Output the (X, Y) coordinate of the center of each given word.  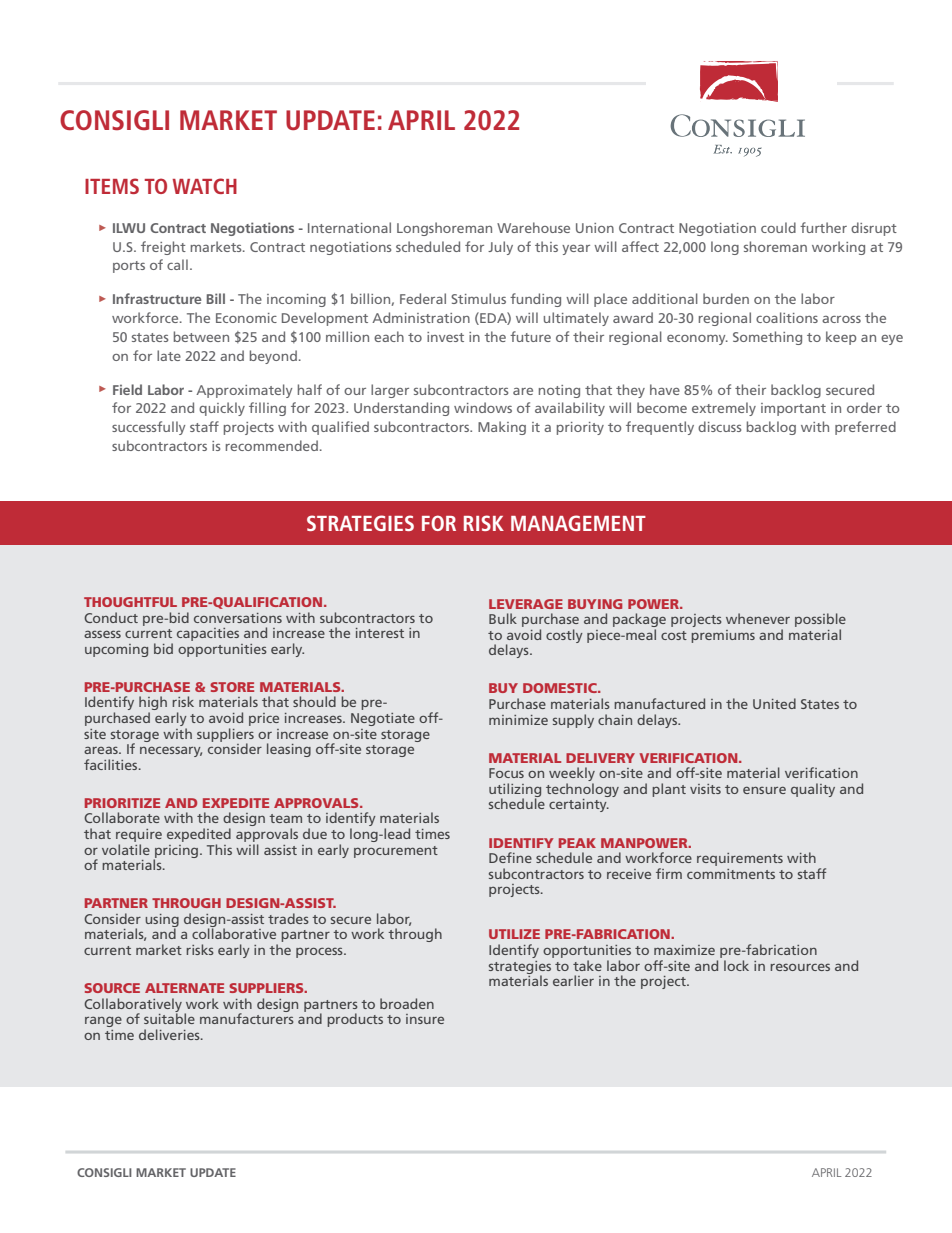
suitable (169, 1017)
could (778, 227)
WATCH (204, 186)
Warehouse (533, 227)
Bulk (503, 618)
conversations (238, 618)
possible (820, 621)
